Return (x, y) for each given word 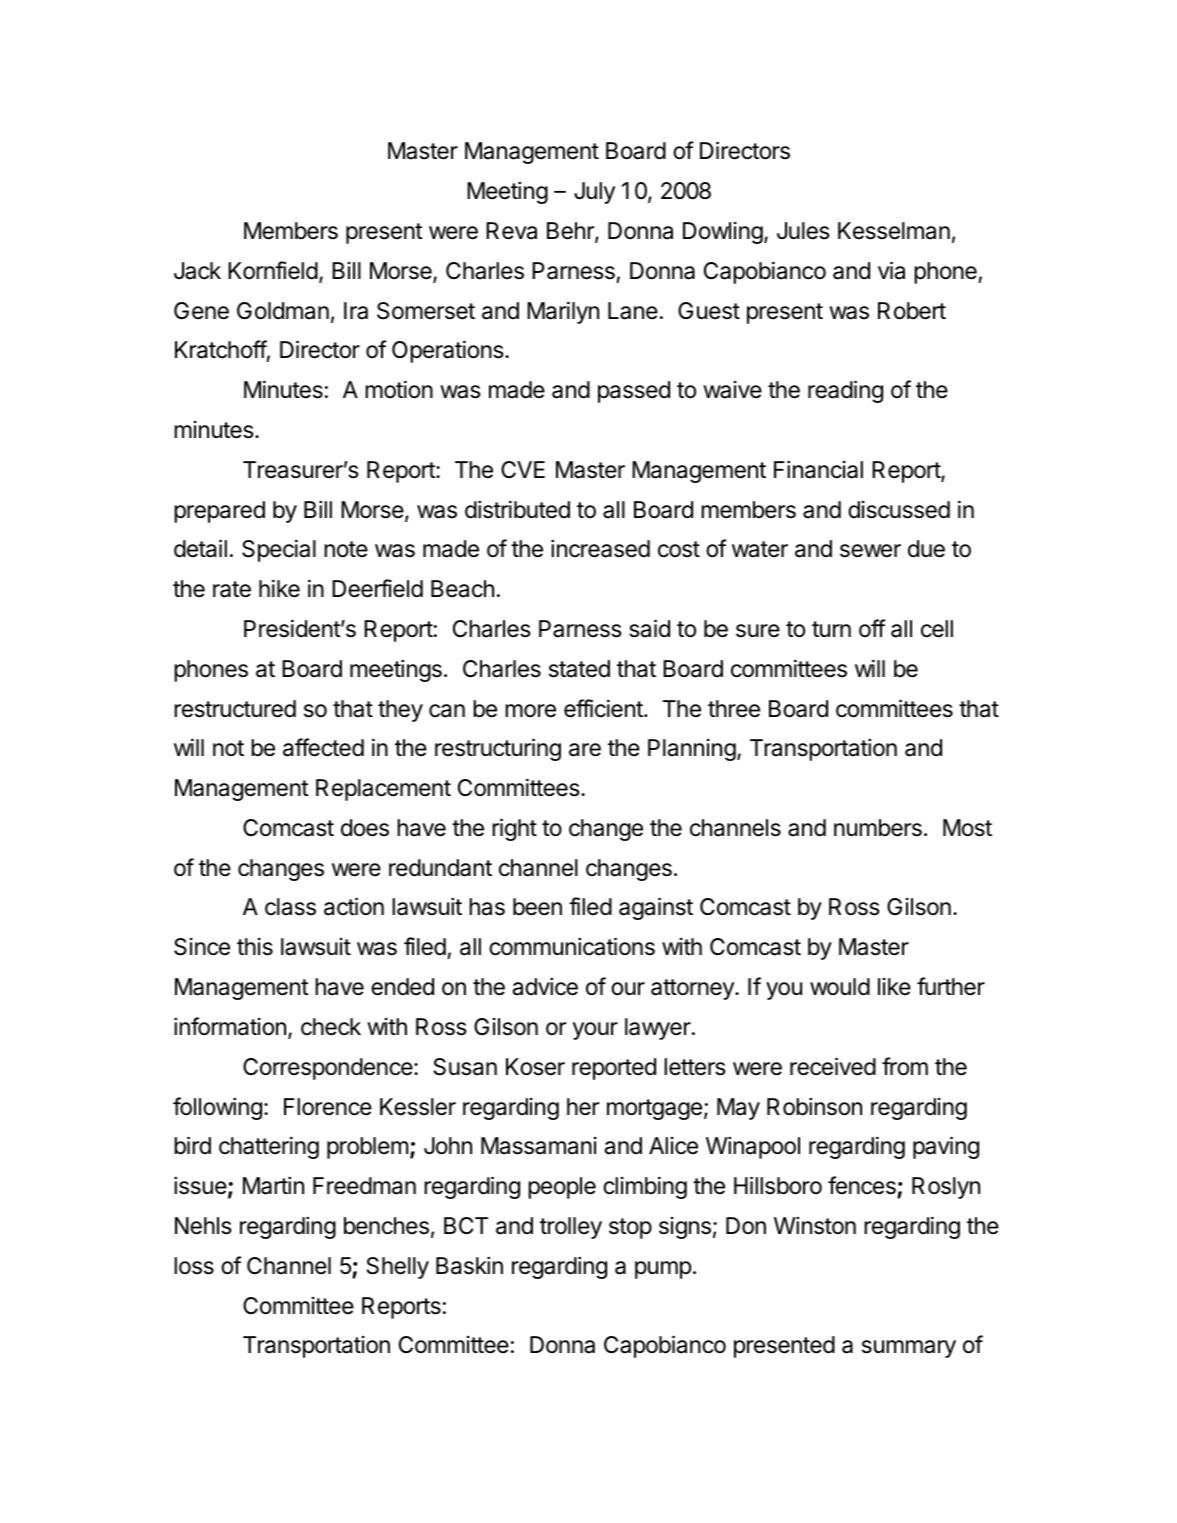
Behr (571, 232)
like (894, 987)
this (255, 947)
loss (194, 1266)
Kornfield (273, 270)
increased (600, 548)
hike (279, 588)
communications (572, 946)
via (891, 270)
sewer (870, 551)
